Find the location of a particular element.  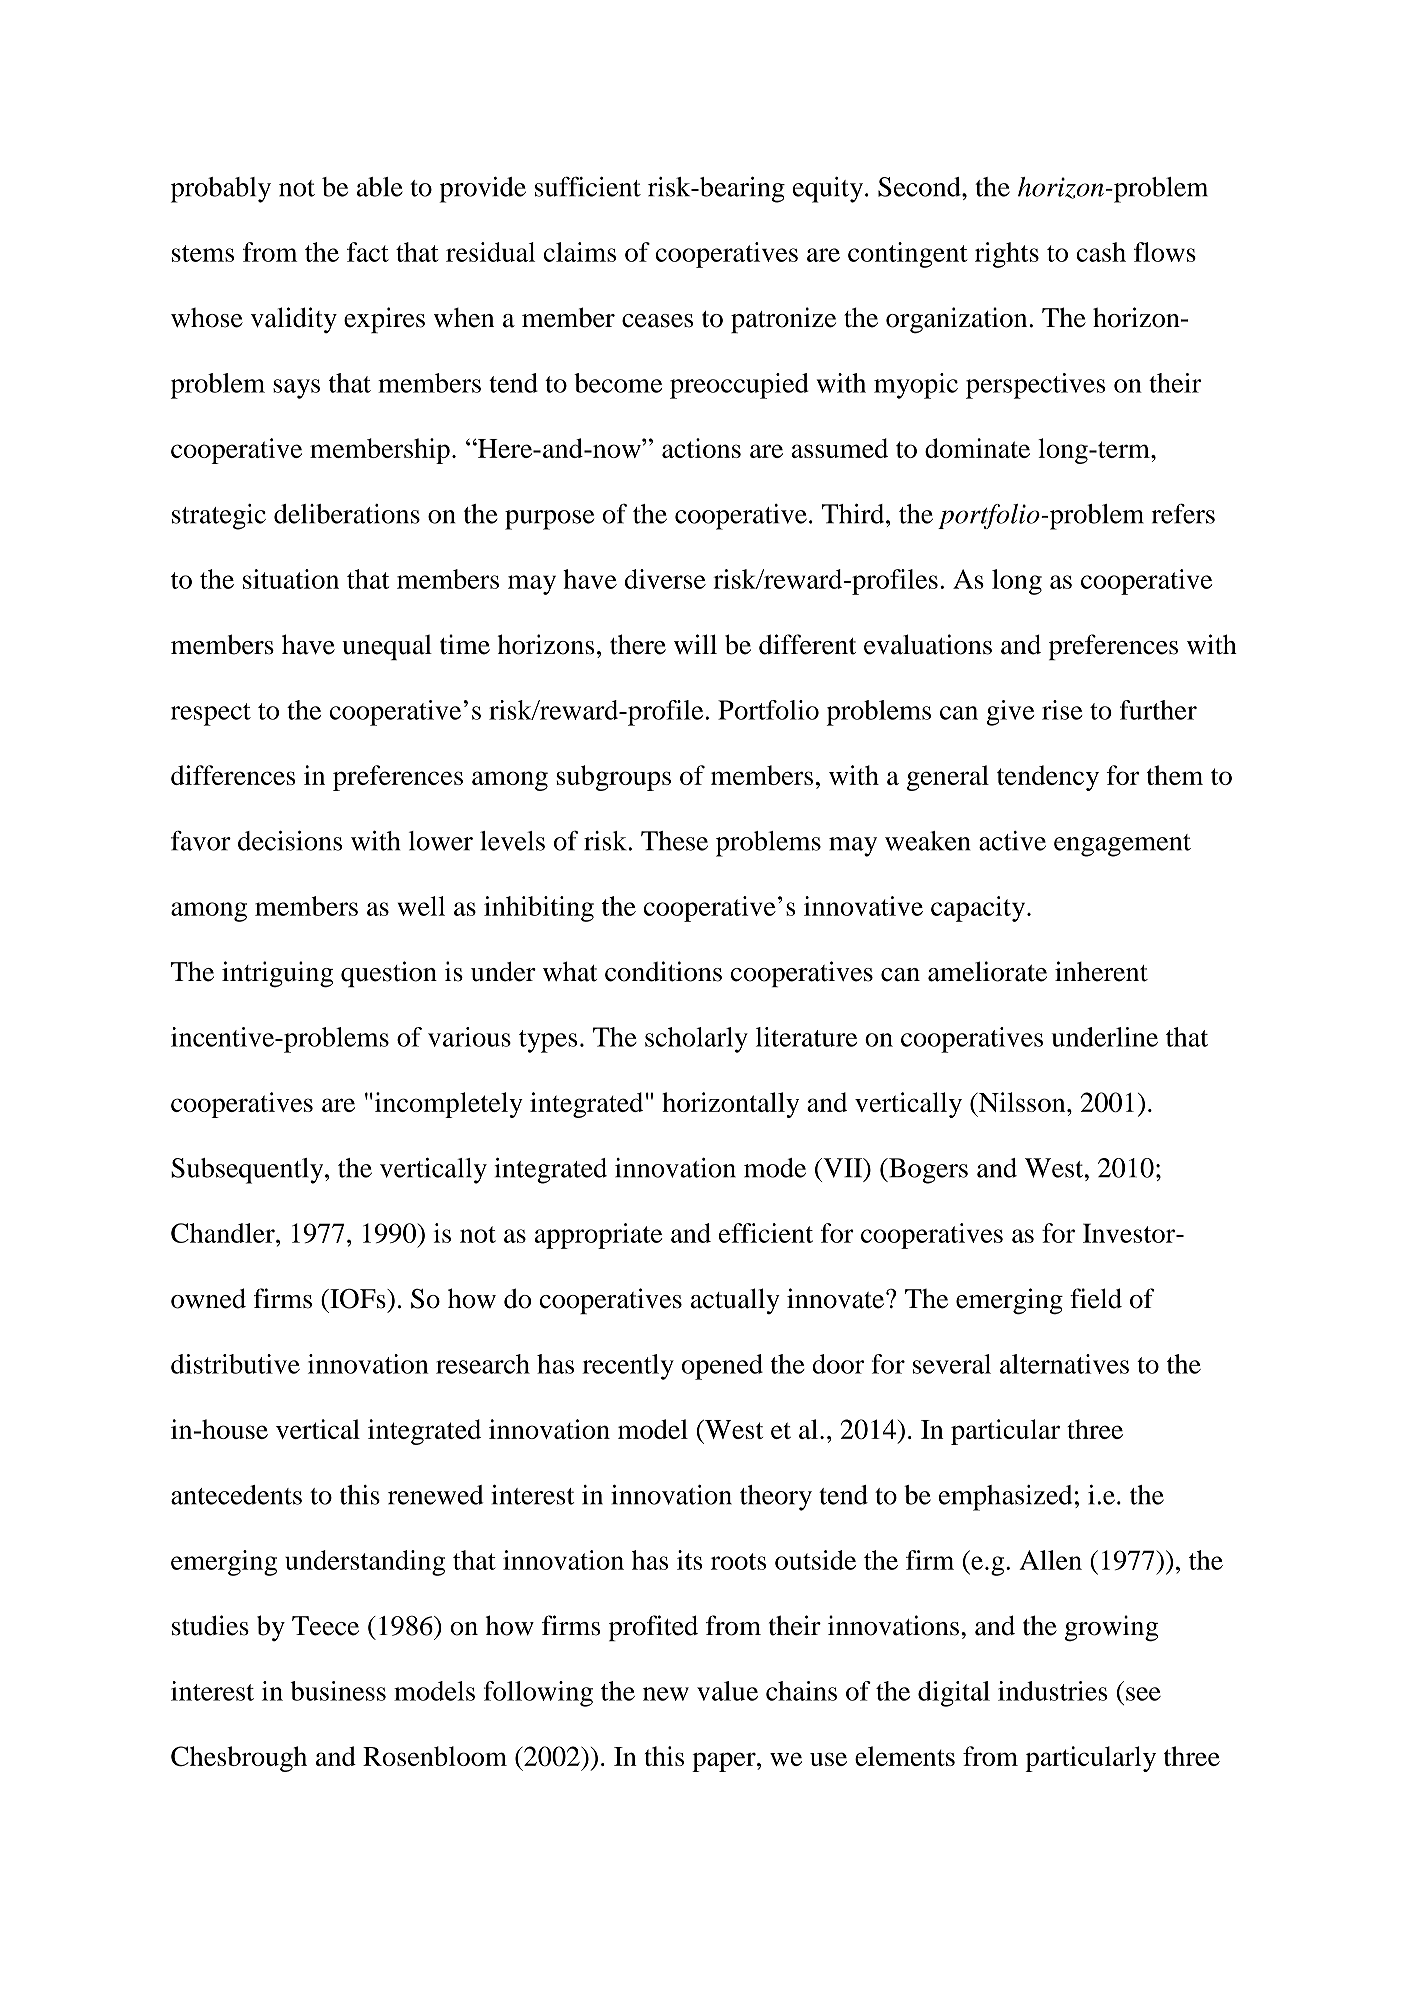

conditions is located at coordinates (663, 971).
